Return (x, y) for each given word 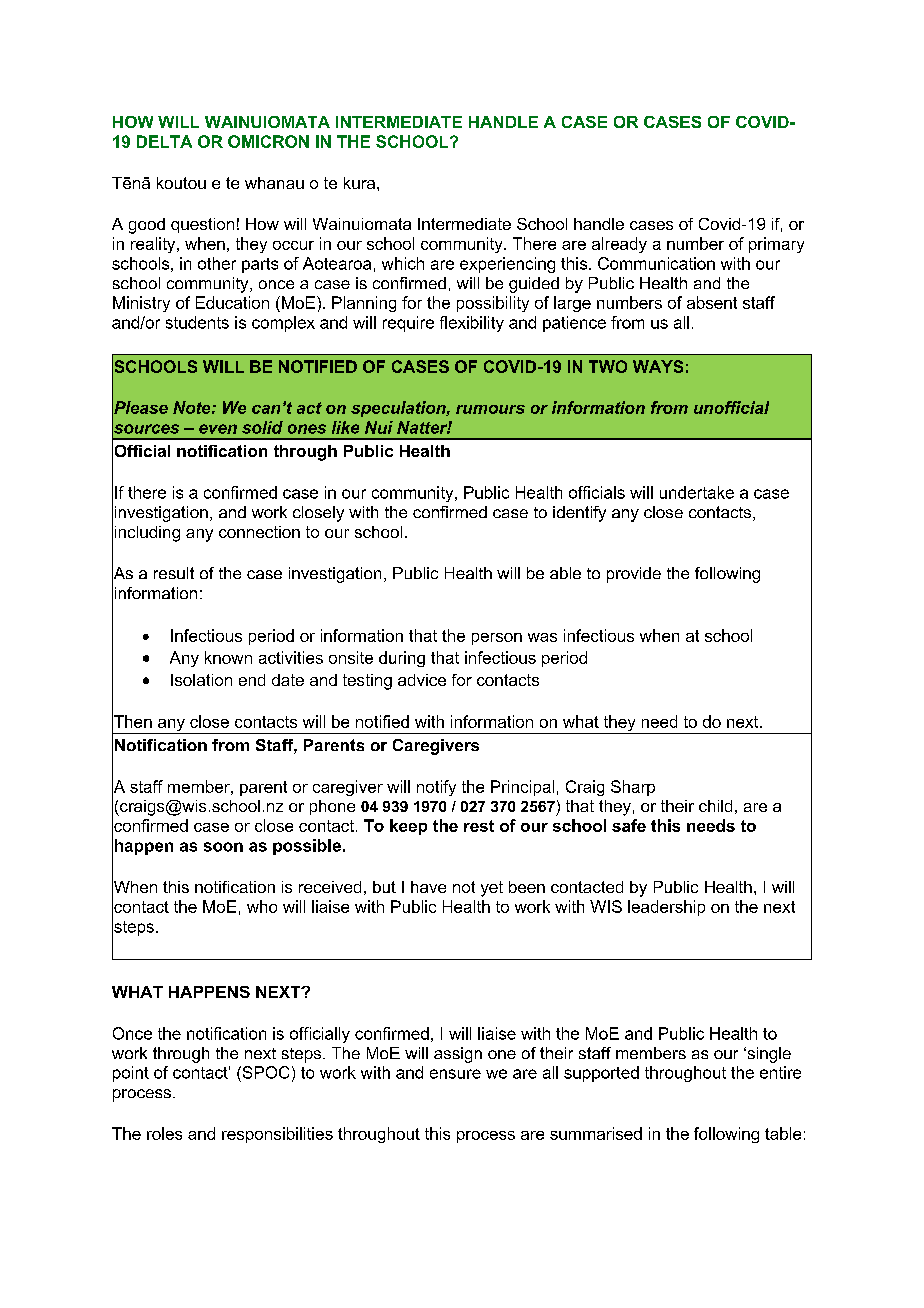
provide (634, 575)
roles (164, 1133)
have (428, 887)
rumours (490, 409)
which (403, 263)
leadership (666, 908)
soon (223, 847)
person (497, 639)
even (218, 429)
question (202, 225)
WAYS (658, 366)
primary (776, 245)
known (228, 657)
